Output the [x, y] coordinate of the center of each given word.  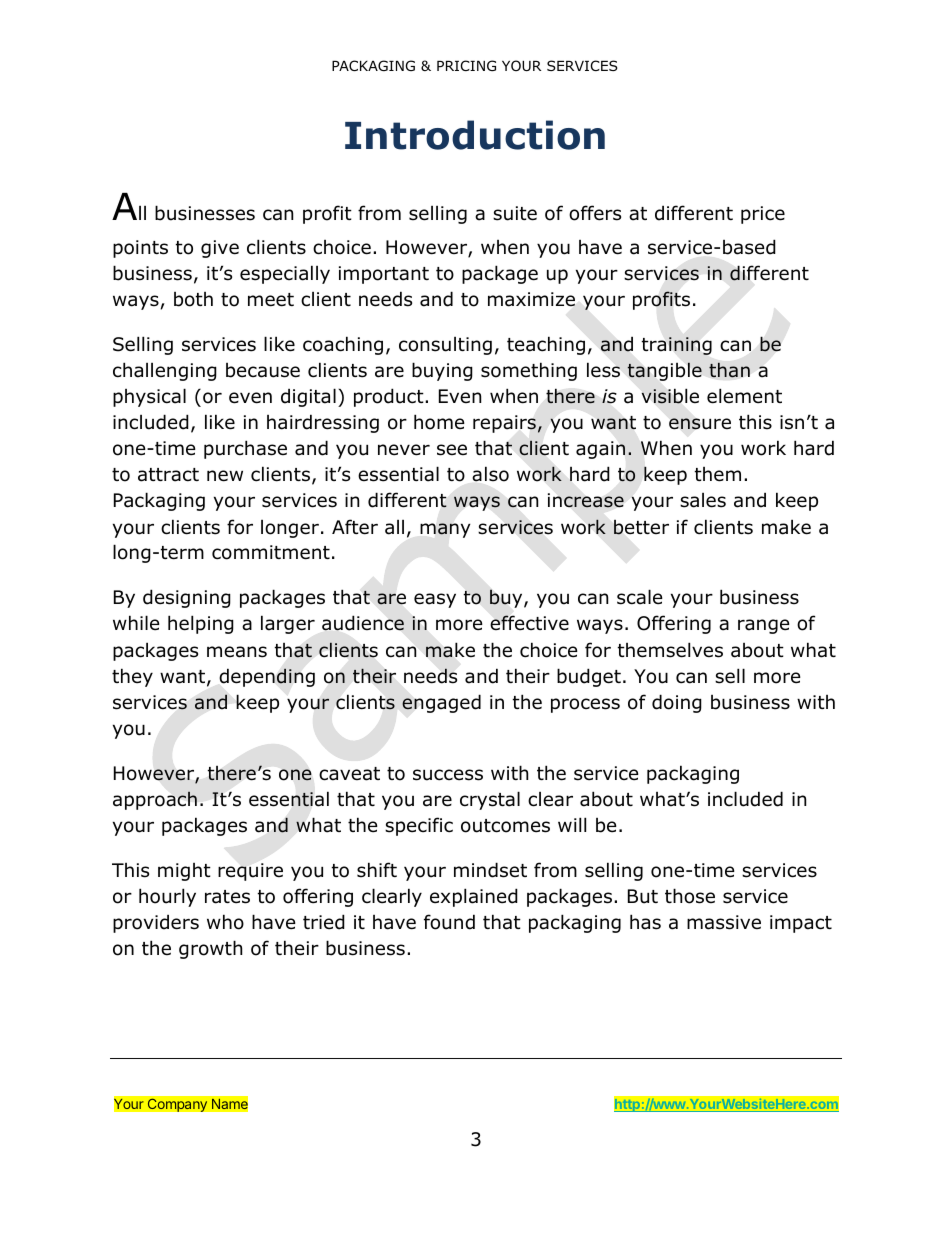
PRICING [466, 65]
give [220, 249]
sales [703, 500]
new [225, 476]
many [445, 530]
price [763, 215]
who [225, 922]
